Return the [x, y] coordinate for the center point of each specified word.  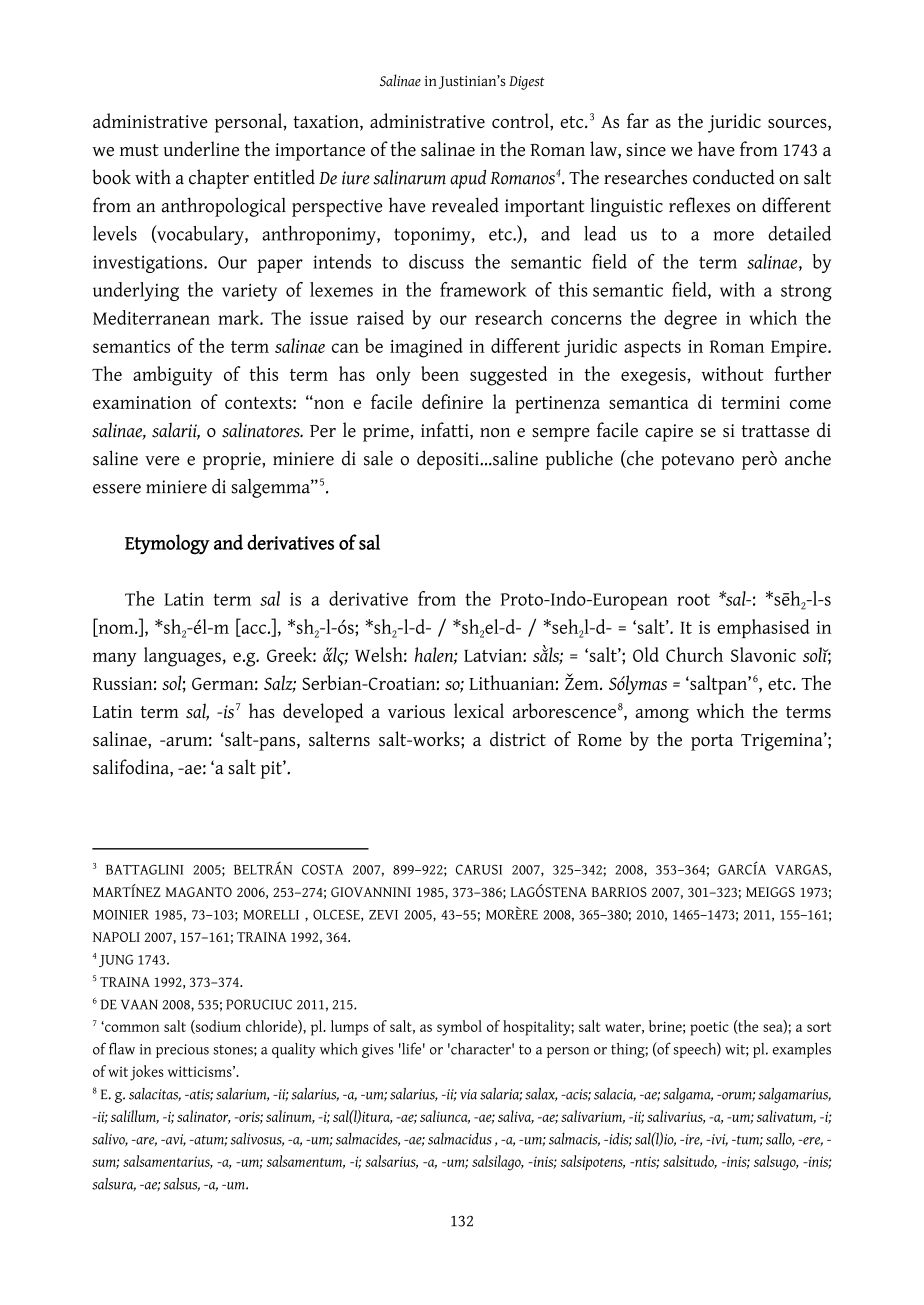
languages [183, 657]
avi [175, 1140]
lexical [479, 710]
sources [798, 125]
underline [201, 149]
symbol [459, 1028]
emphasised [763, 628]
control [521, 122]
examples [802, 1050]
